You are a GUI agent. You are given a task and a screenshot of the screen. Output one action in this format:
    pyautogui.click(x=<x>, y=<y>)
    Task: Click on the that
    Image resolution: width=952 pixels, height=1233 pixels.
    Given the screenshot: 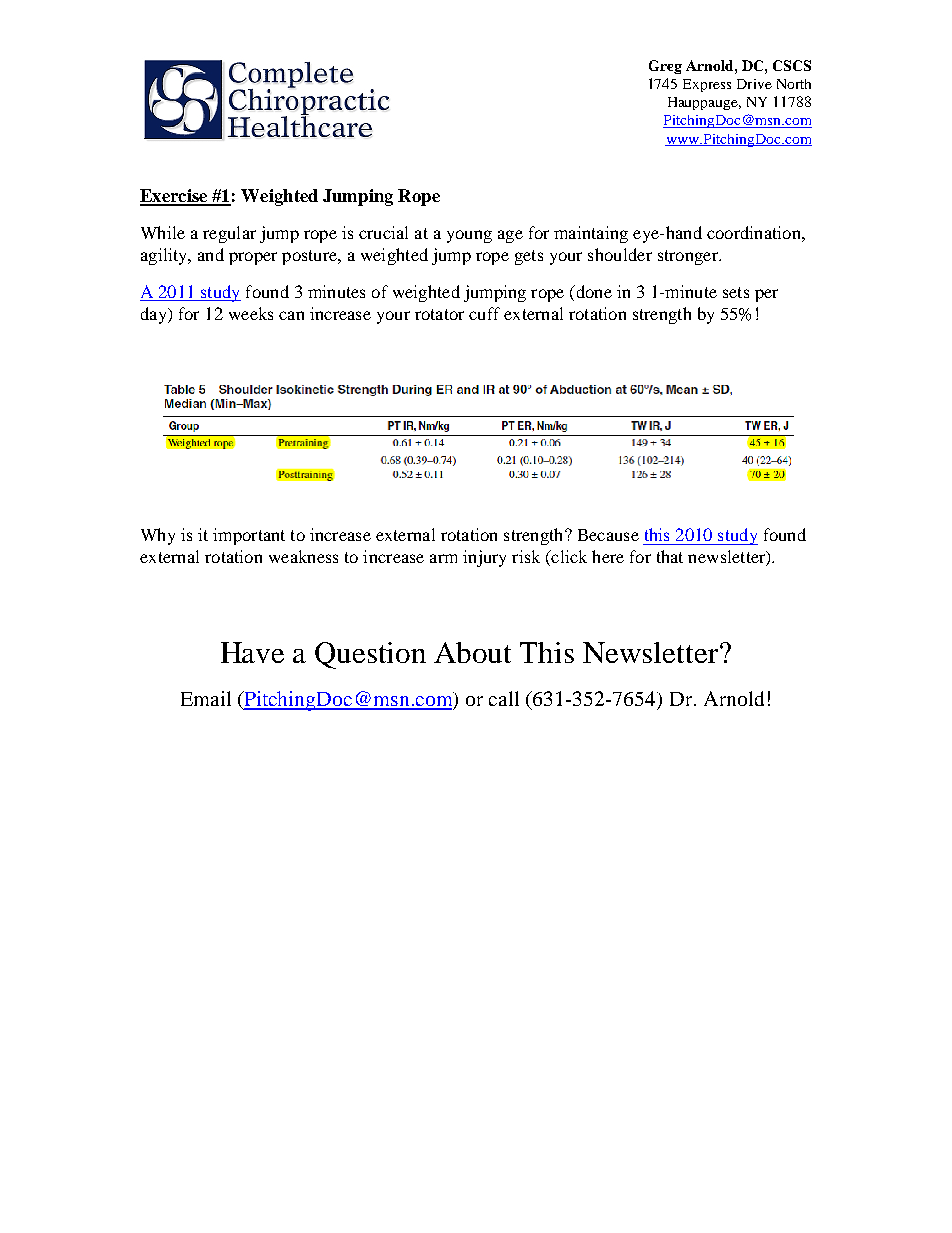 What is the action you would take?
    pyautogui.click(x=670, y=556)
